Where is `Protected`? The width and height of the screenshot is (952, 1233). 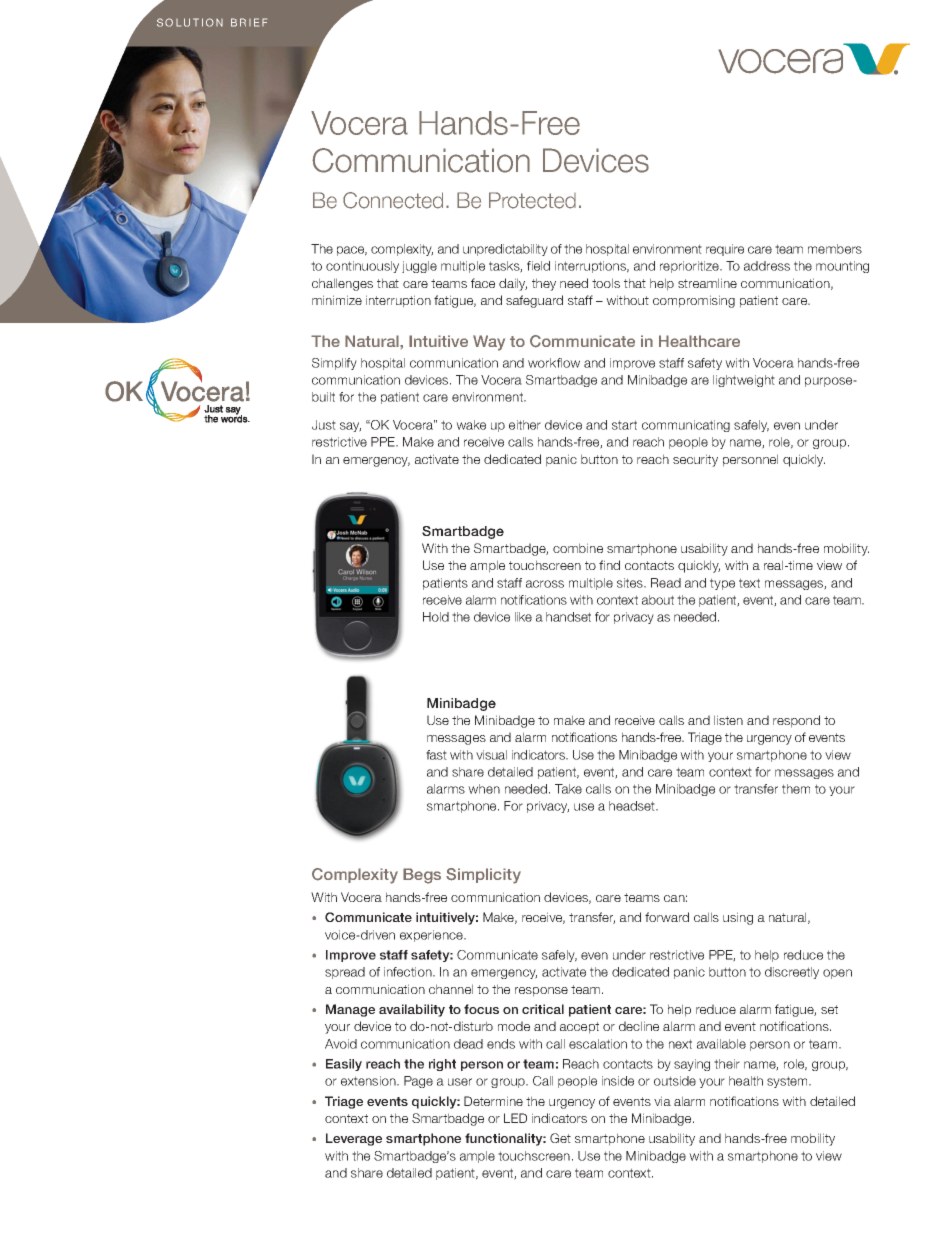
Protected is located at coordinates (532, 200).
